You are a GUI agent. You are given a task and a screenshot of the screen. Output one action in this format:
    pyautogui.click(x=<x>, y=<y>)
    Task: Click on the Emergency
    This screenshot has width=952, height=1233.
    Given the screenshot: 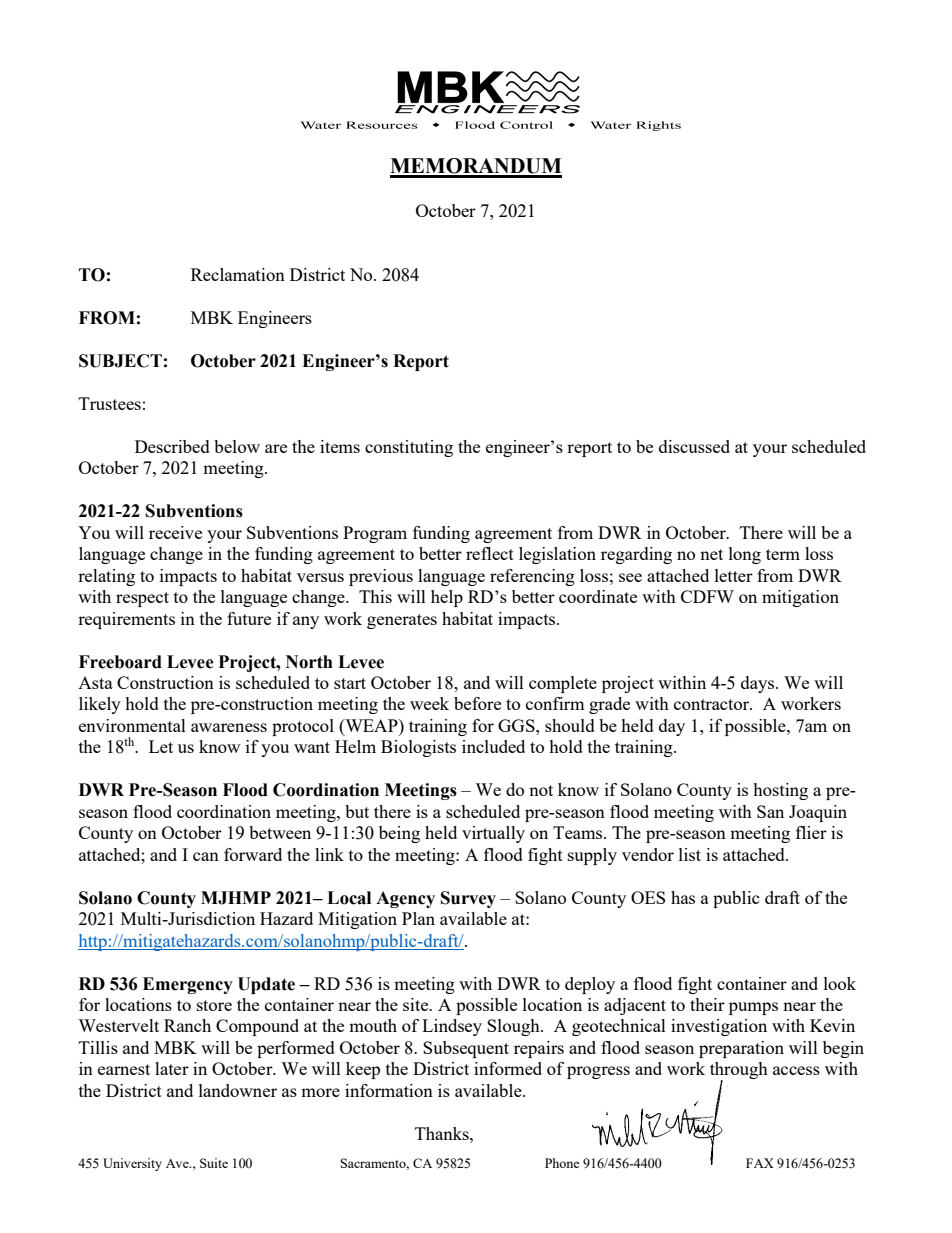 What is the action you would take?
    pyautogui.click(x=188, y=985)
